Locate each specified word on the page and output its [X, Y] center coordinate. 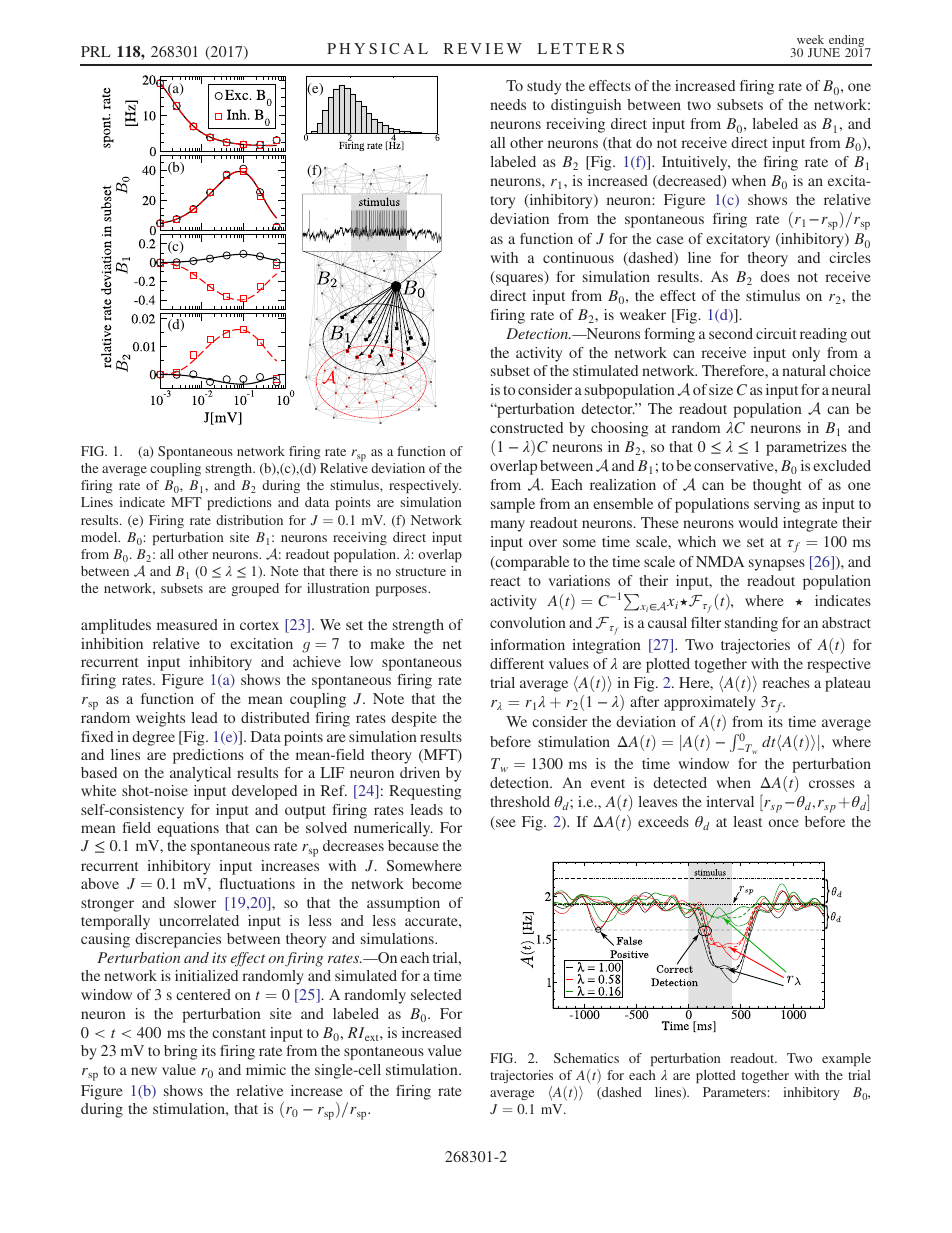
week [810, 39]
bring [181, 1052]
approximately [710, 703]
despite [414, 719]
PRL [96, 51]
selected [436, 994]
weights [160, 719]
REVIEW [483, 48]
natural [804, 370]
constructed [526, 427]
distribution [249, 520]
